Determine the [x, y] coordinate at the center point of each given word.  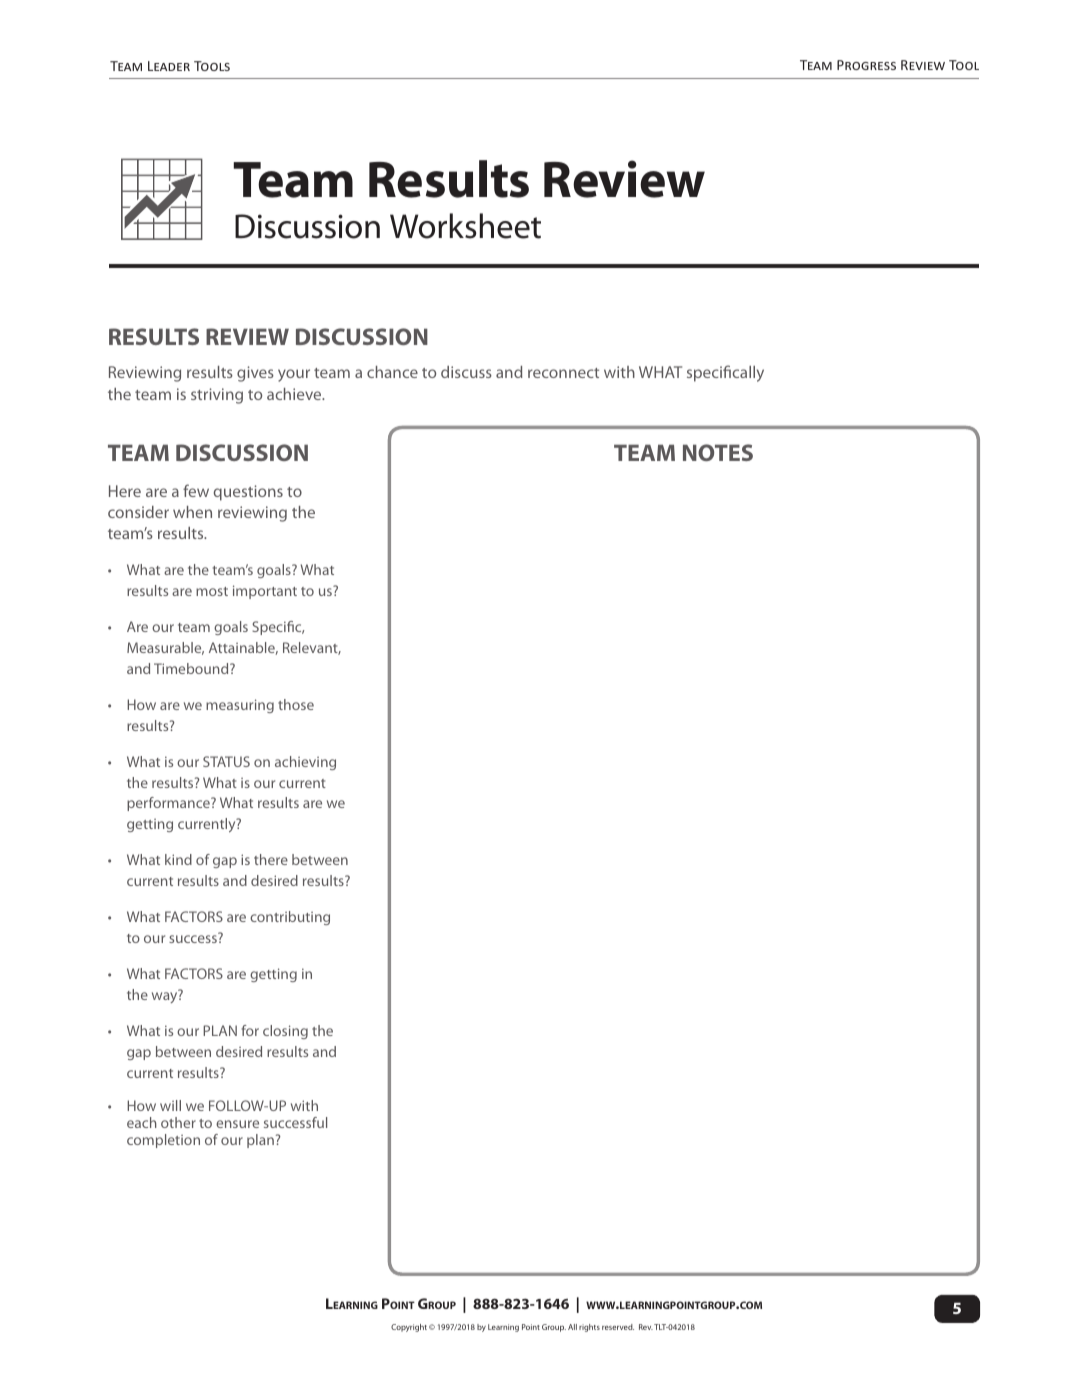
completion [163, 1141]
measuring [240, 706]
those [296, 704]
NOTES [718, 452]
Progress [866, 65]
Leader [169, 66]
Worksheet [465, 226]
